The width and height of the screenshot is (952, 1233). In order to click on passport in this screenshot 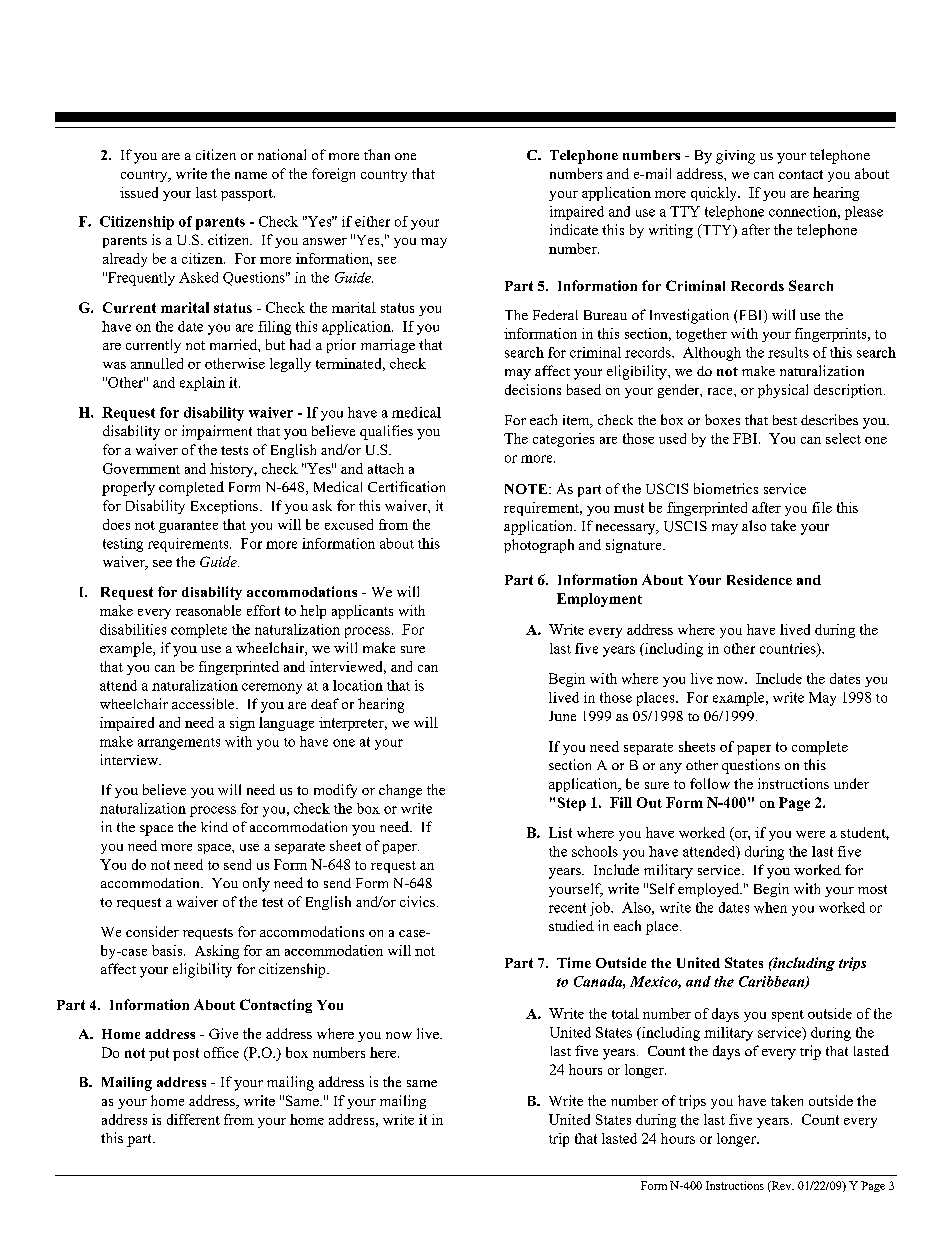, I will do `click(248, 195)`.
